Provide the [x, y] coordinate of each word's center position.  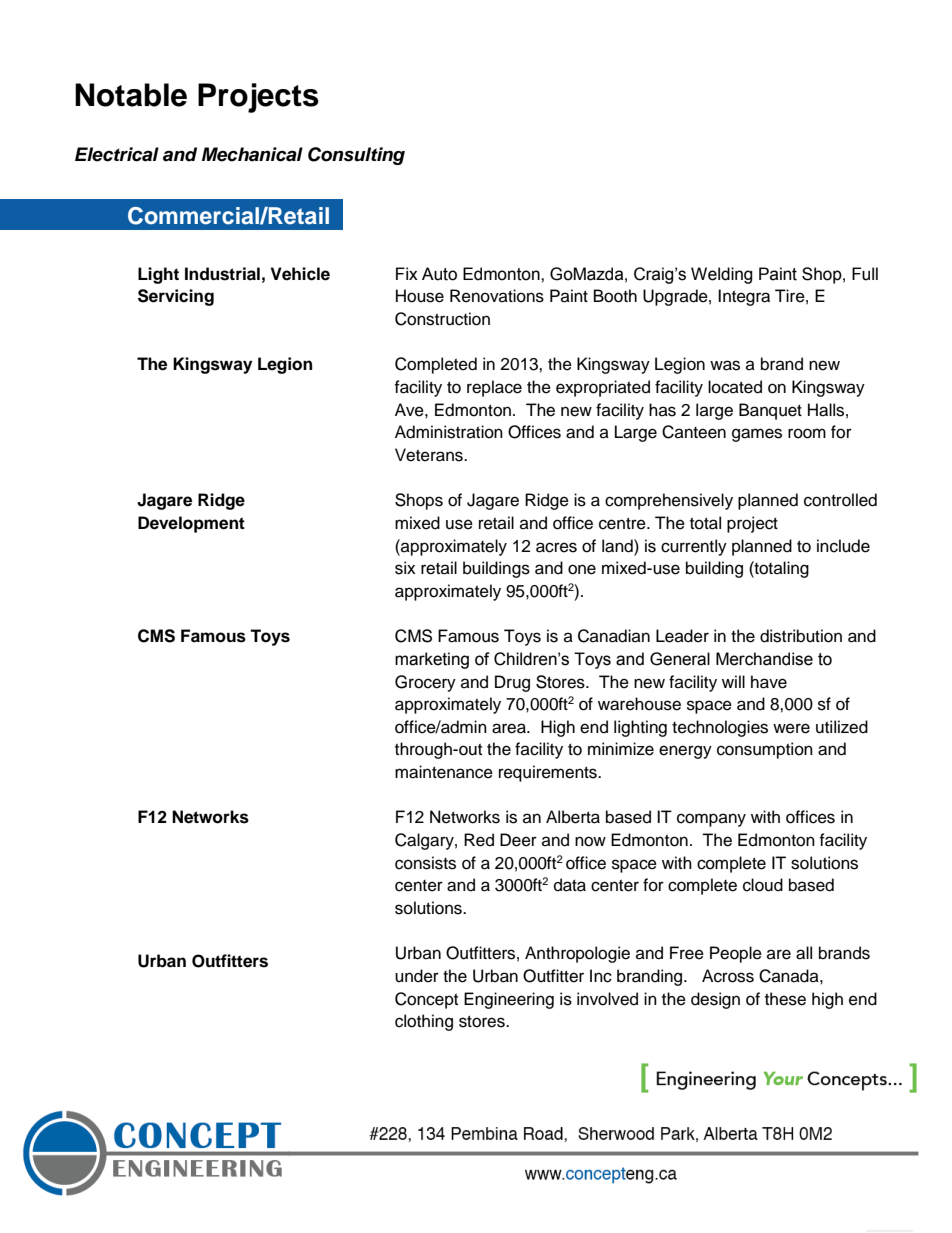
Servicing [176, 297]
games [757, 435]
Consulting [356, 156]
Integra [744, 297]
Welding [722, 275]
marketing [432, 660]
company [711, 820]
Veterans [430, 455]
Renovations [497, 296]
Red [479, 840]
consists [425, 863]
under [417, 976]
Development [191, 524]
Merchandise [764, 659]
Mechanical [252, 154]
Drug [512, 683]
